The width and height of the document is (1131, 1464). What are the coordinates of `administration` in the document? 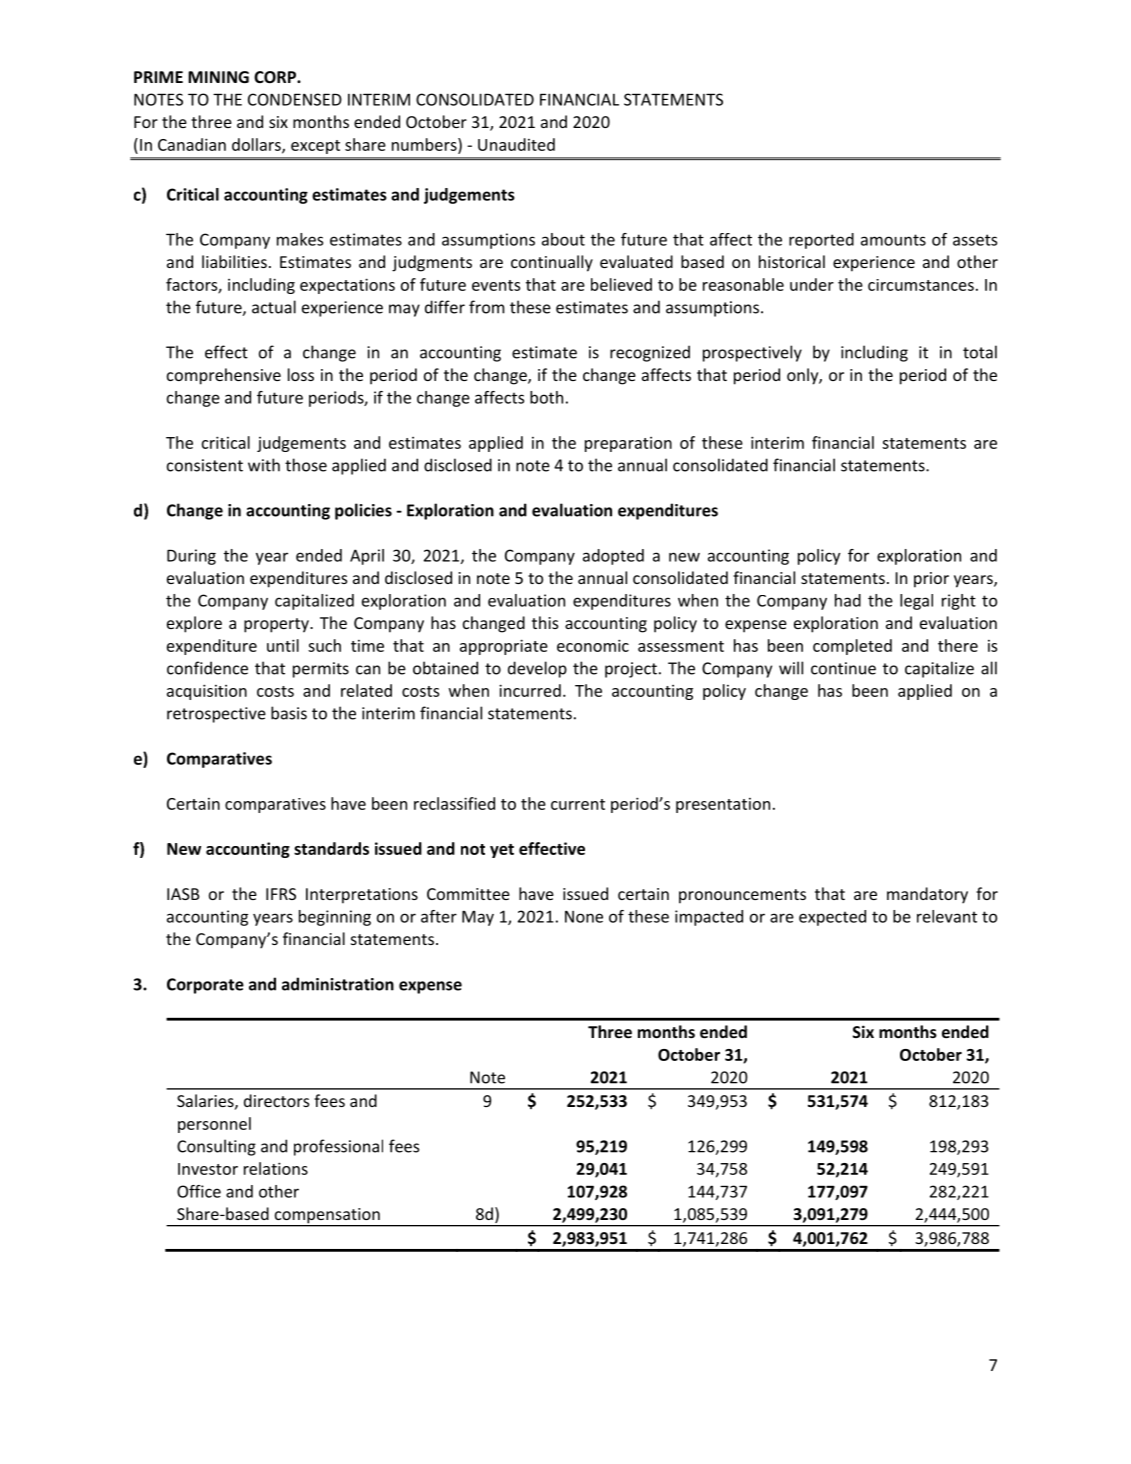 It's located at (338, 984).
